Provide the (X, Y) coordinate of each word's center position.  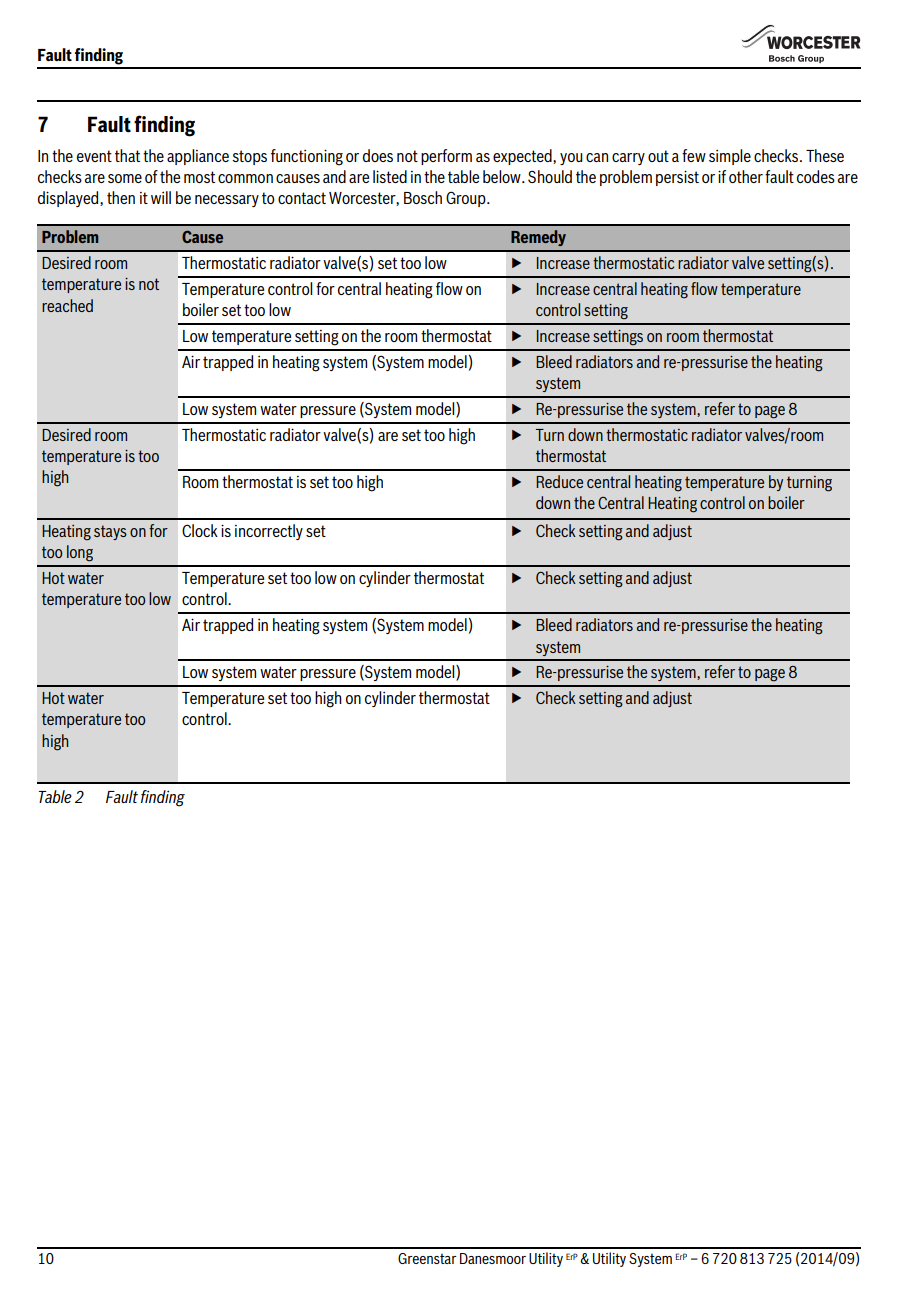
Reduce (559, 481)
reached (67, 305)
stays (110, 532)
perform (446, 157)
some (125, 178)
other (746, 176)
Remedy (538, 238)
